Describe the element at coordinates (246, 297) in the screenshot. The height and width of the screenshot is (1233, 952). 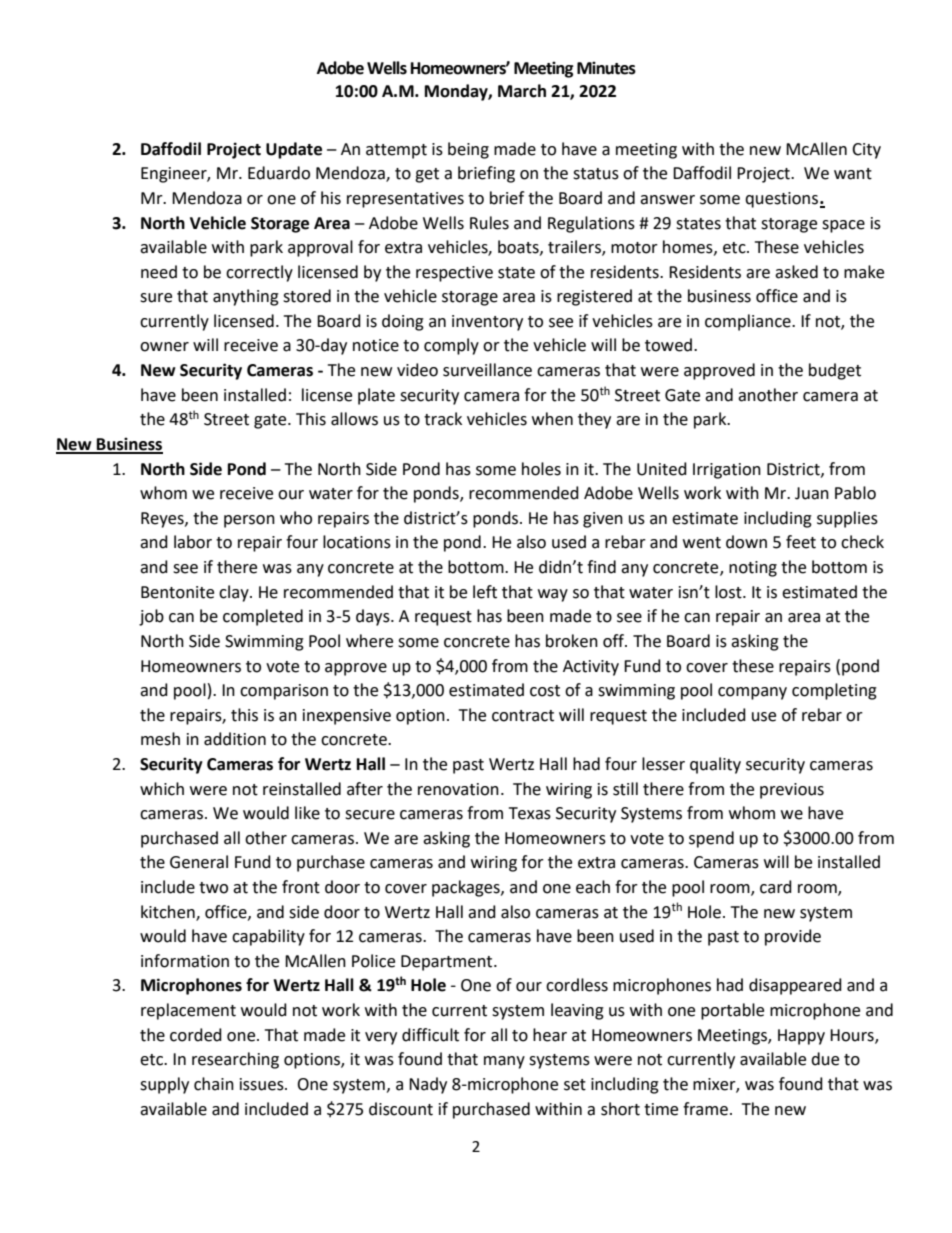
I see `anything` at that location.
